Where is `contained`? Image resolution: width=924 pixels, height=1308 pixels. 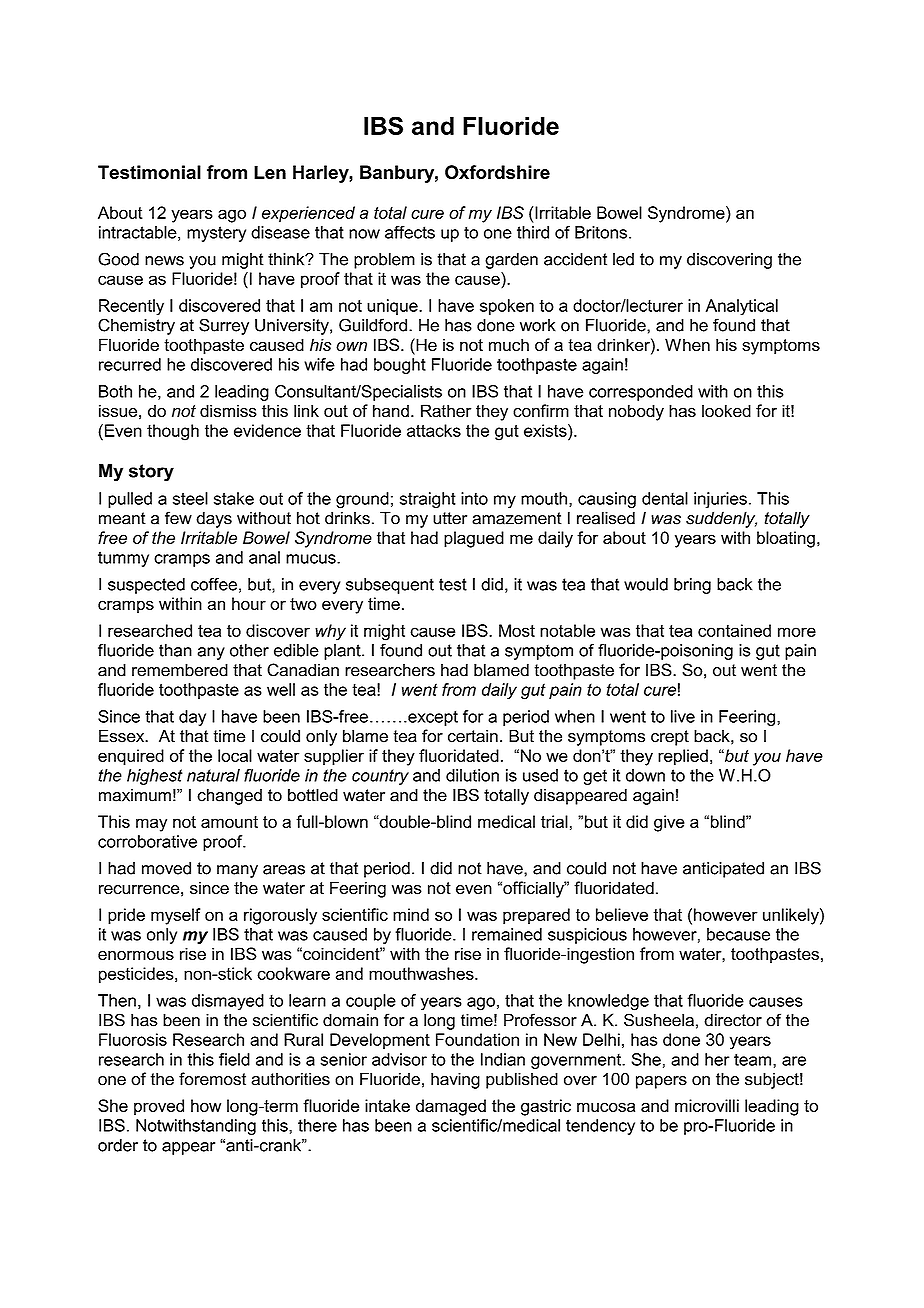 contained is located at coordinates (734, 630).
